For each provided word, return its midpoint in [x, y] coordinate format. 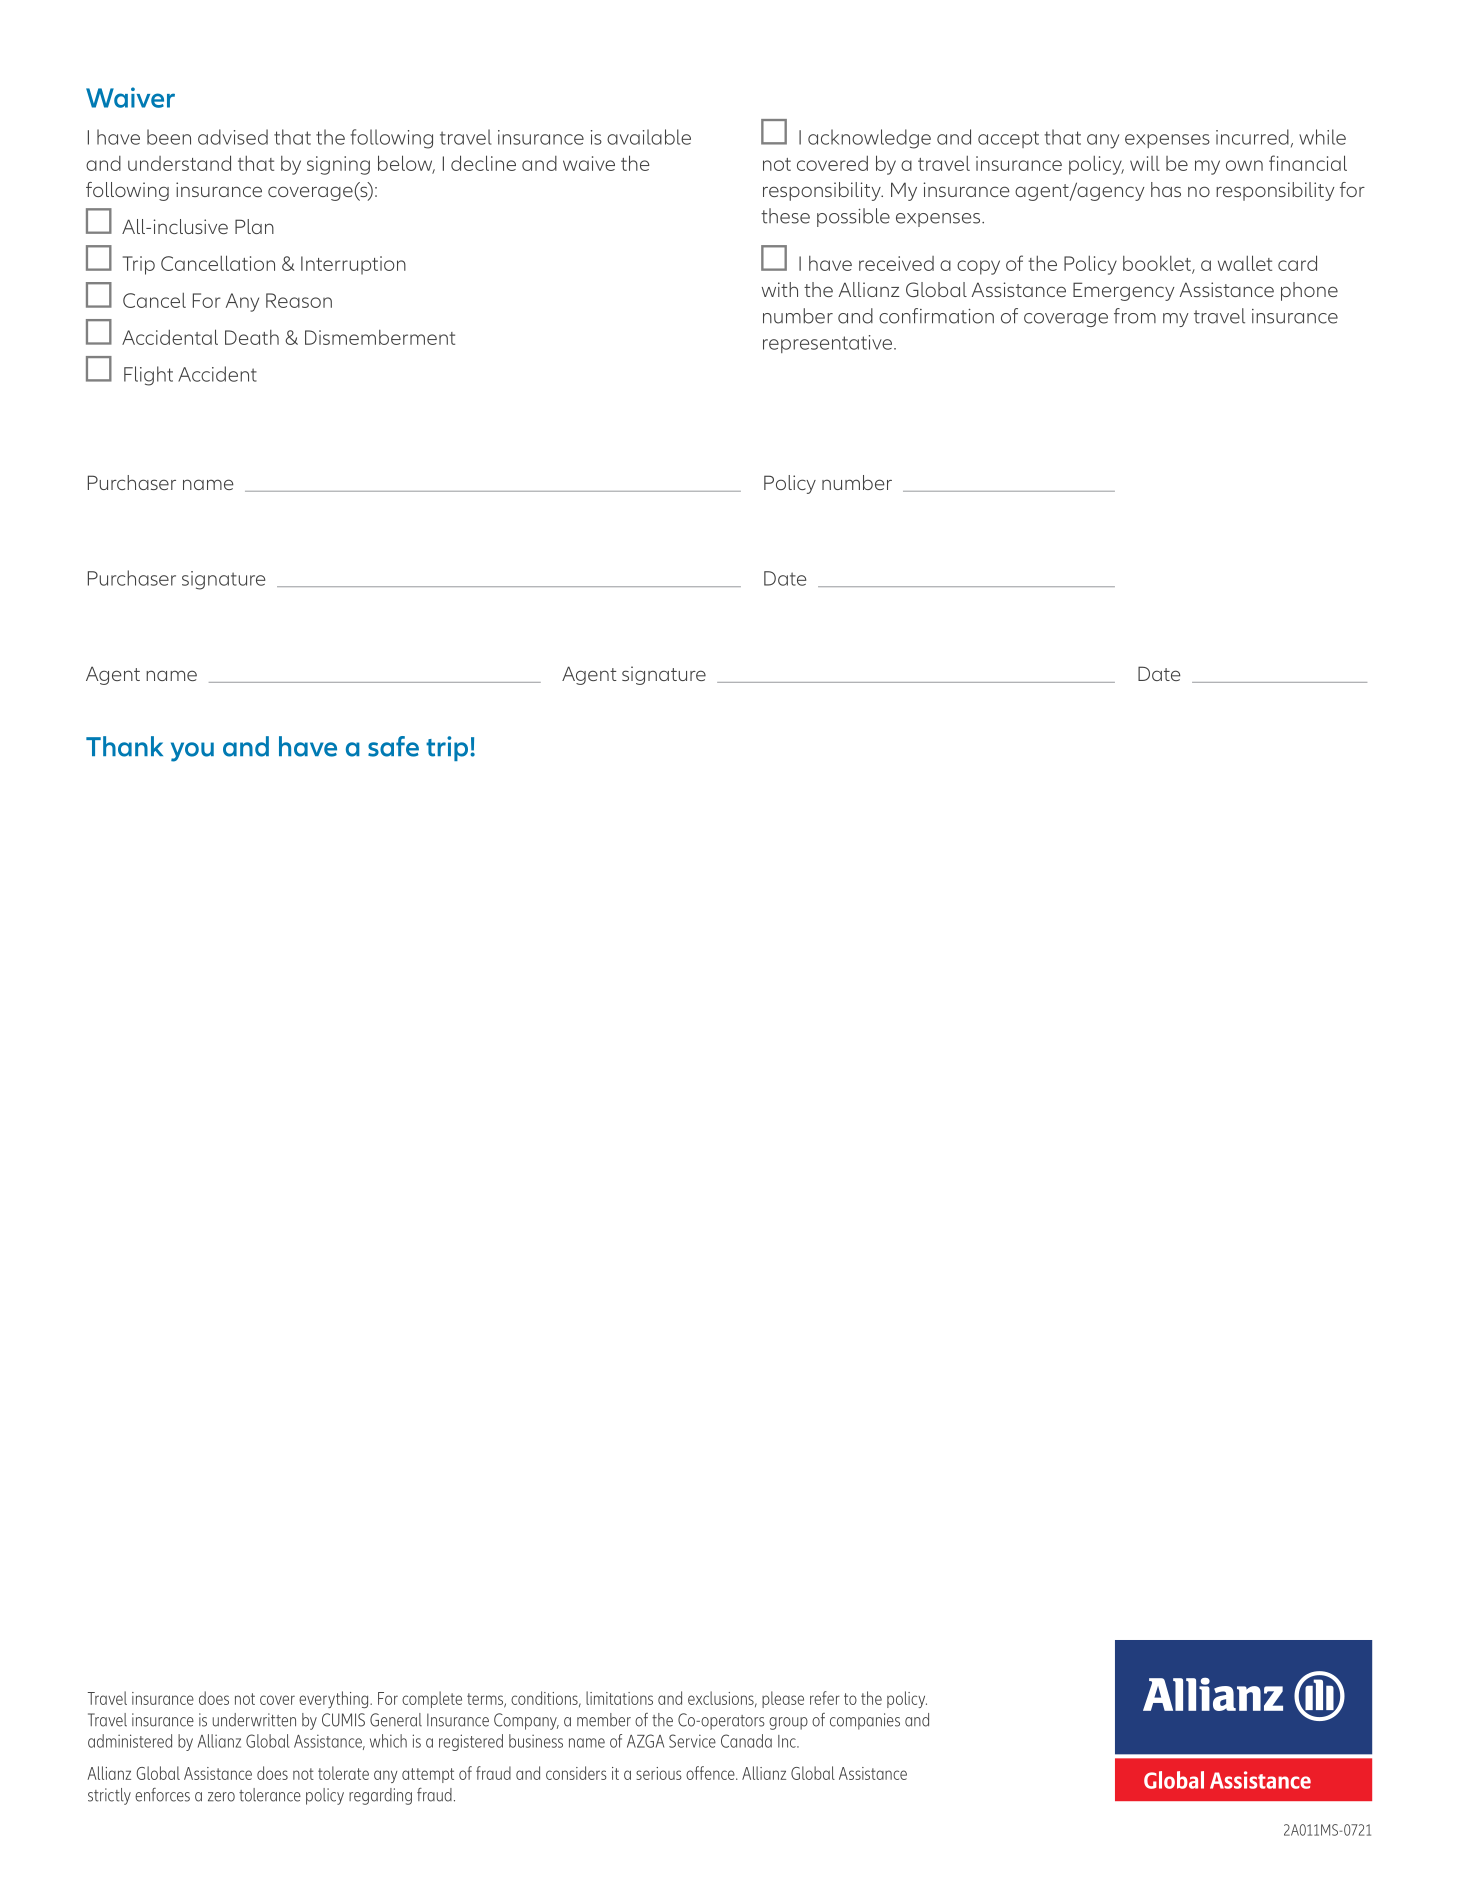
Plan [254, 226]
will [1145, 163]
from [1135, 316]
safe [393, 746]
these [785, 216]
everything [335, 1699]
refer [825, 1698]
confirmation [936, 316]
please [783, 1699]
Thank [124, 746]
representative [829, 344]
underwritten [254, 1720]
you [192, 752]
